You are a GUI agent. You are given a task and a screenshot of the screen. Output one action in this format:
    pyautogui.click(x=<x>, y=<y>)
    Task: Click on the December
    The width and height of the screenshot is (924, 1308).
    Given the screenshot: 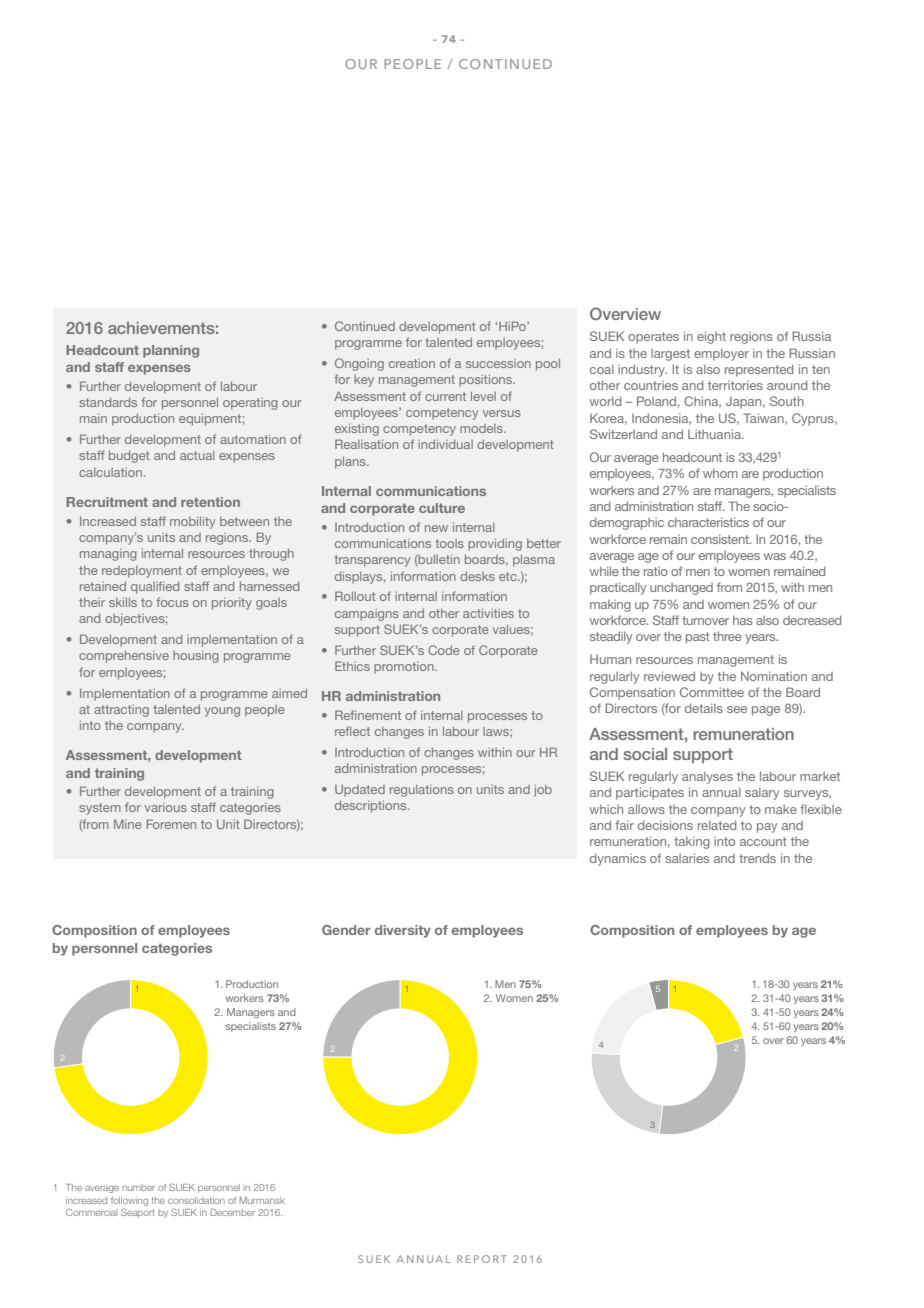 What is the action you would take?
    pyautogui.click(x=233, y=1212)
